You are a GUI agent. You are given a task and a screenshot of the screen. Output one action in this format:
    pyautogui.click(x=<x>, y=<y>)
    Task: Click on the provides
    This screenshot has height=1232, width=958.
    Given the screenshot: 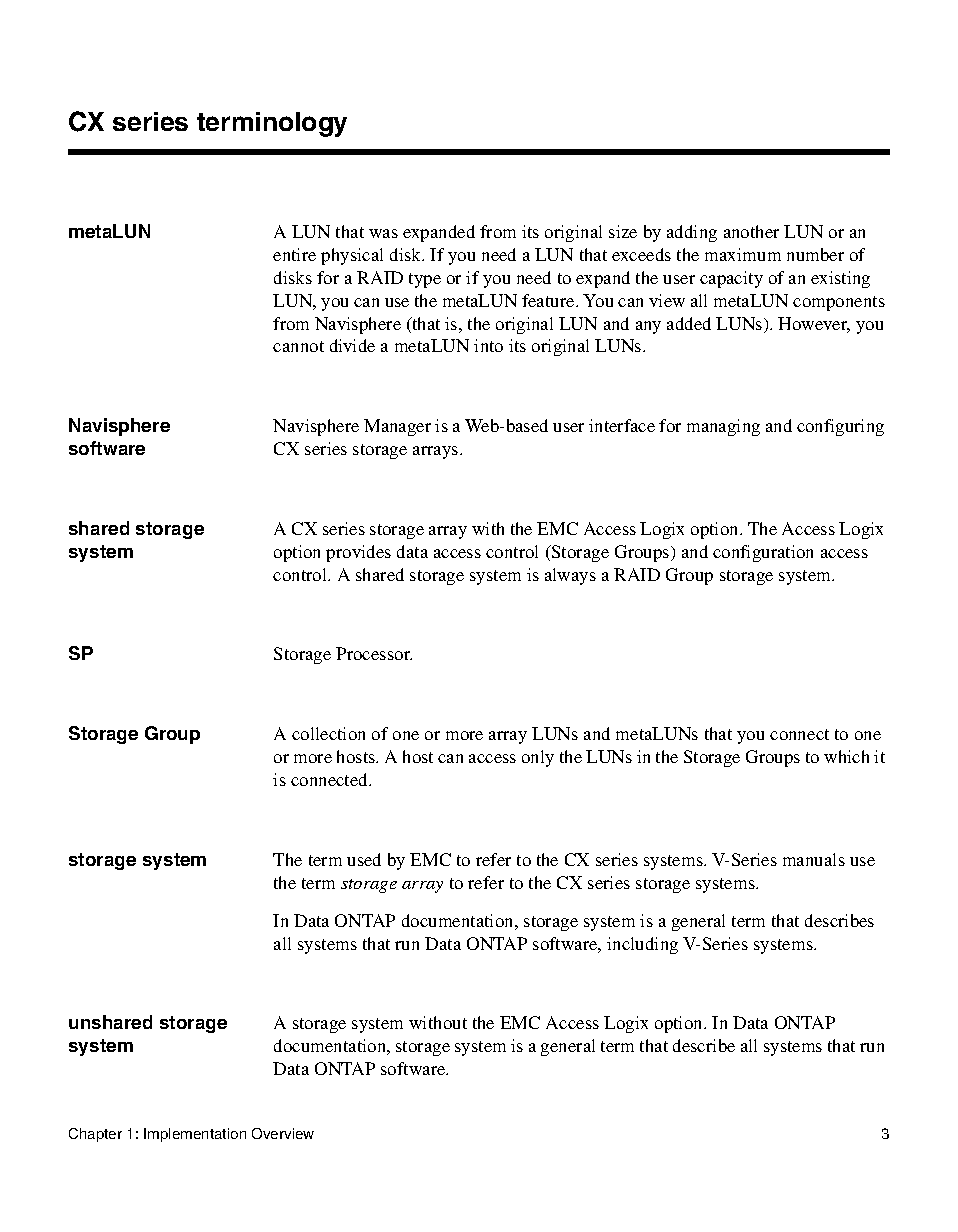 What is the action you would take?
    pyautogui.click(x=358, y=553)
